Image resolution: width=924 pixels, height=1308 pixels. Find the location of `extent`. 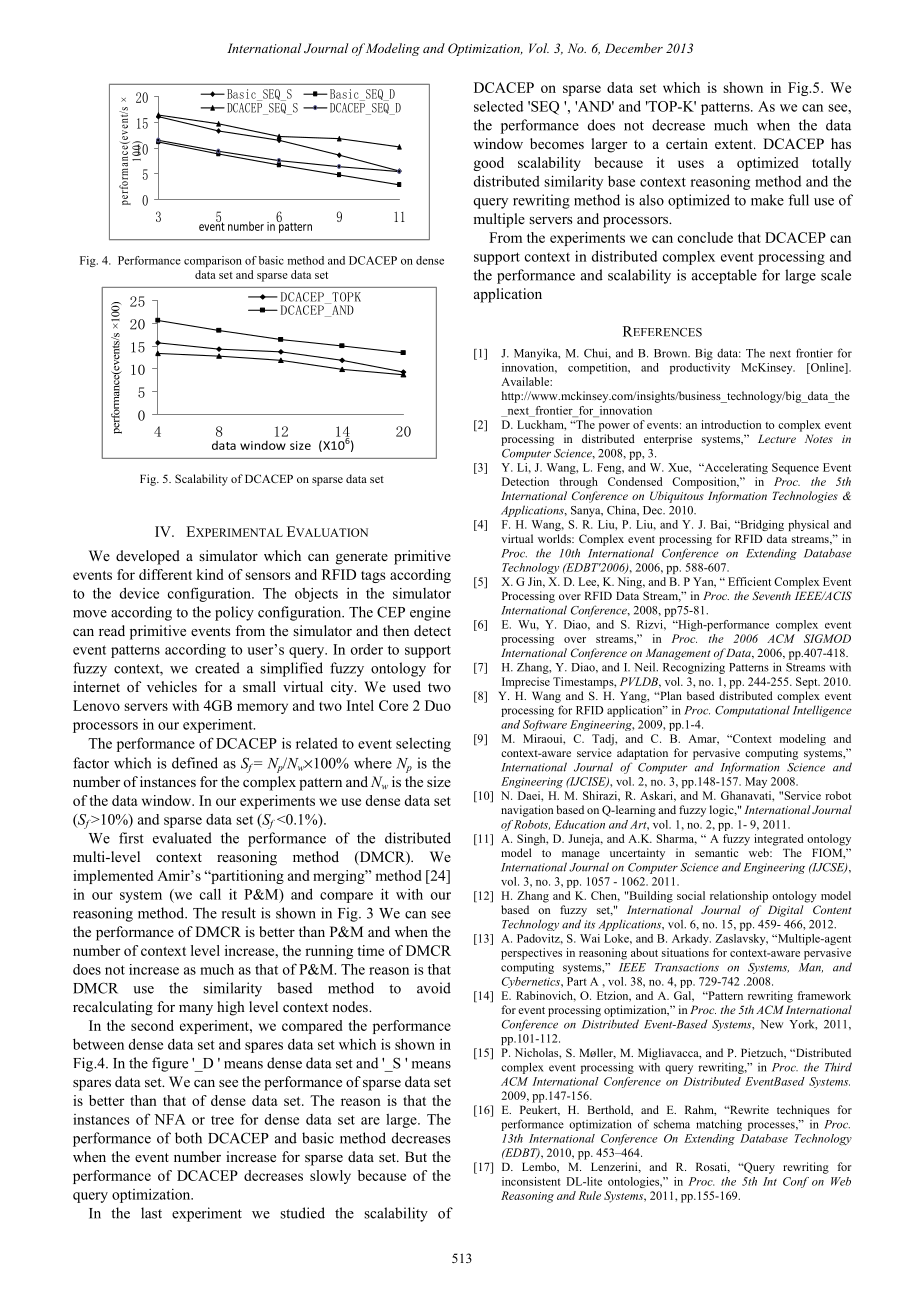

extent is located at coordinates (735, 144).
